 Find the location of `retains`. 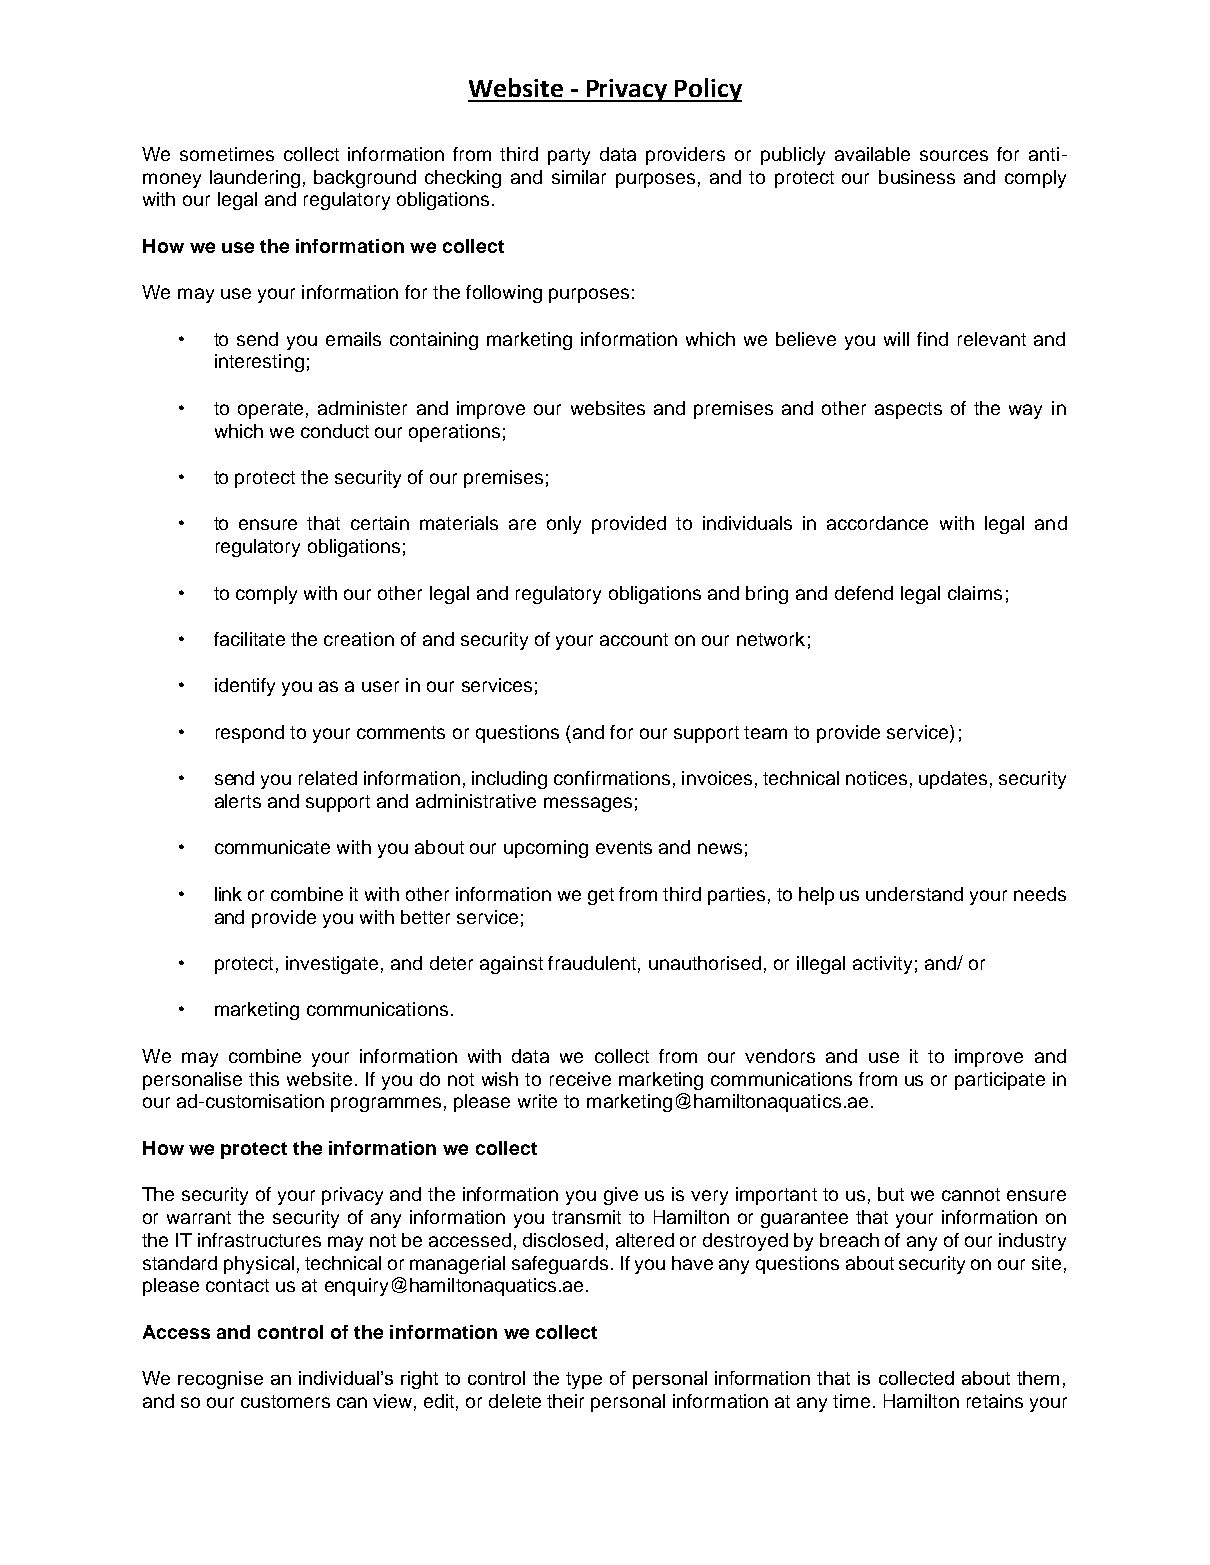

retains is located at coordinates (995, 1401).
